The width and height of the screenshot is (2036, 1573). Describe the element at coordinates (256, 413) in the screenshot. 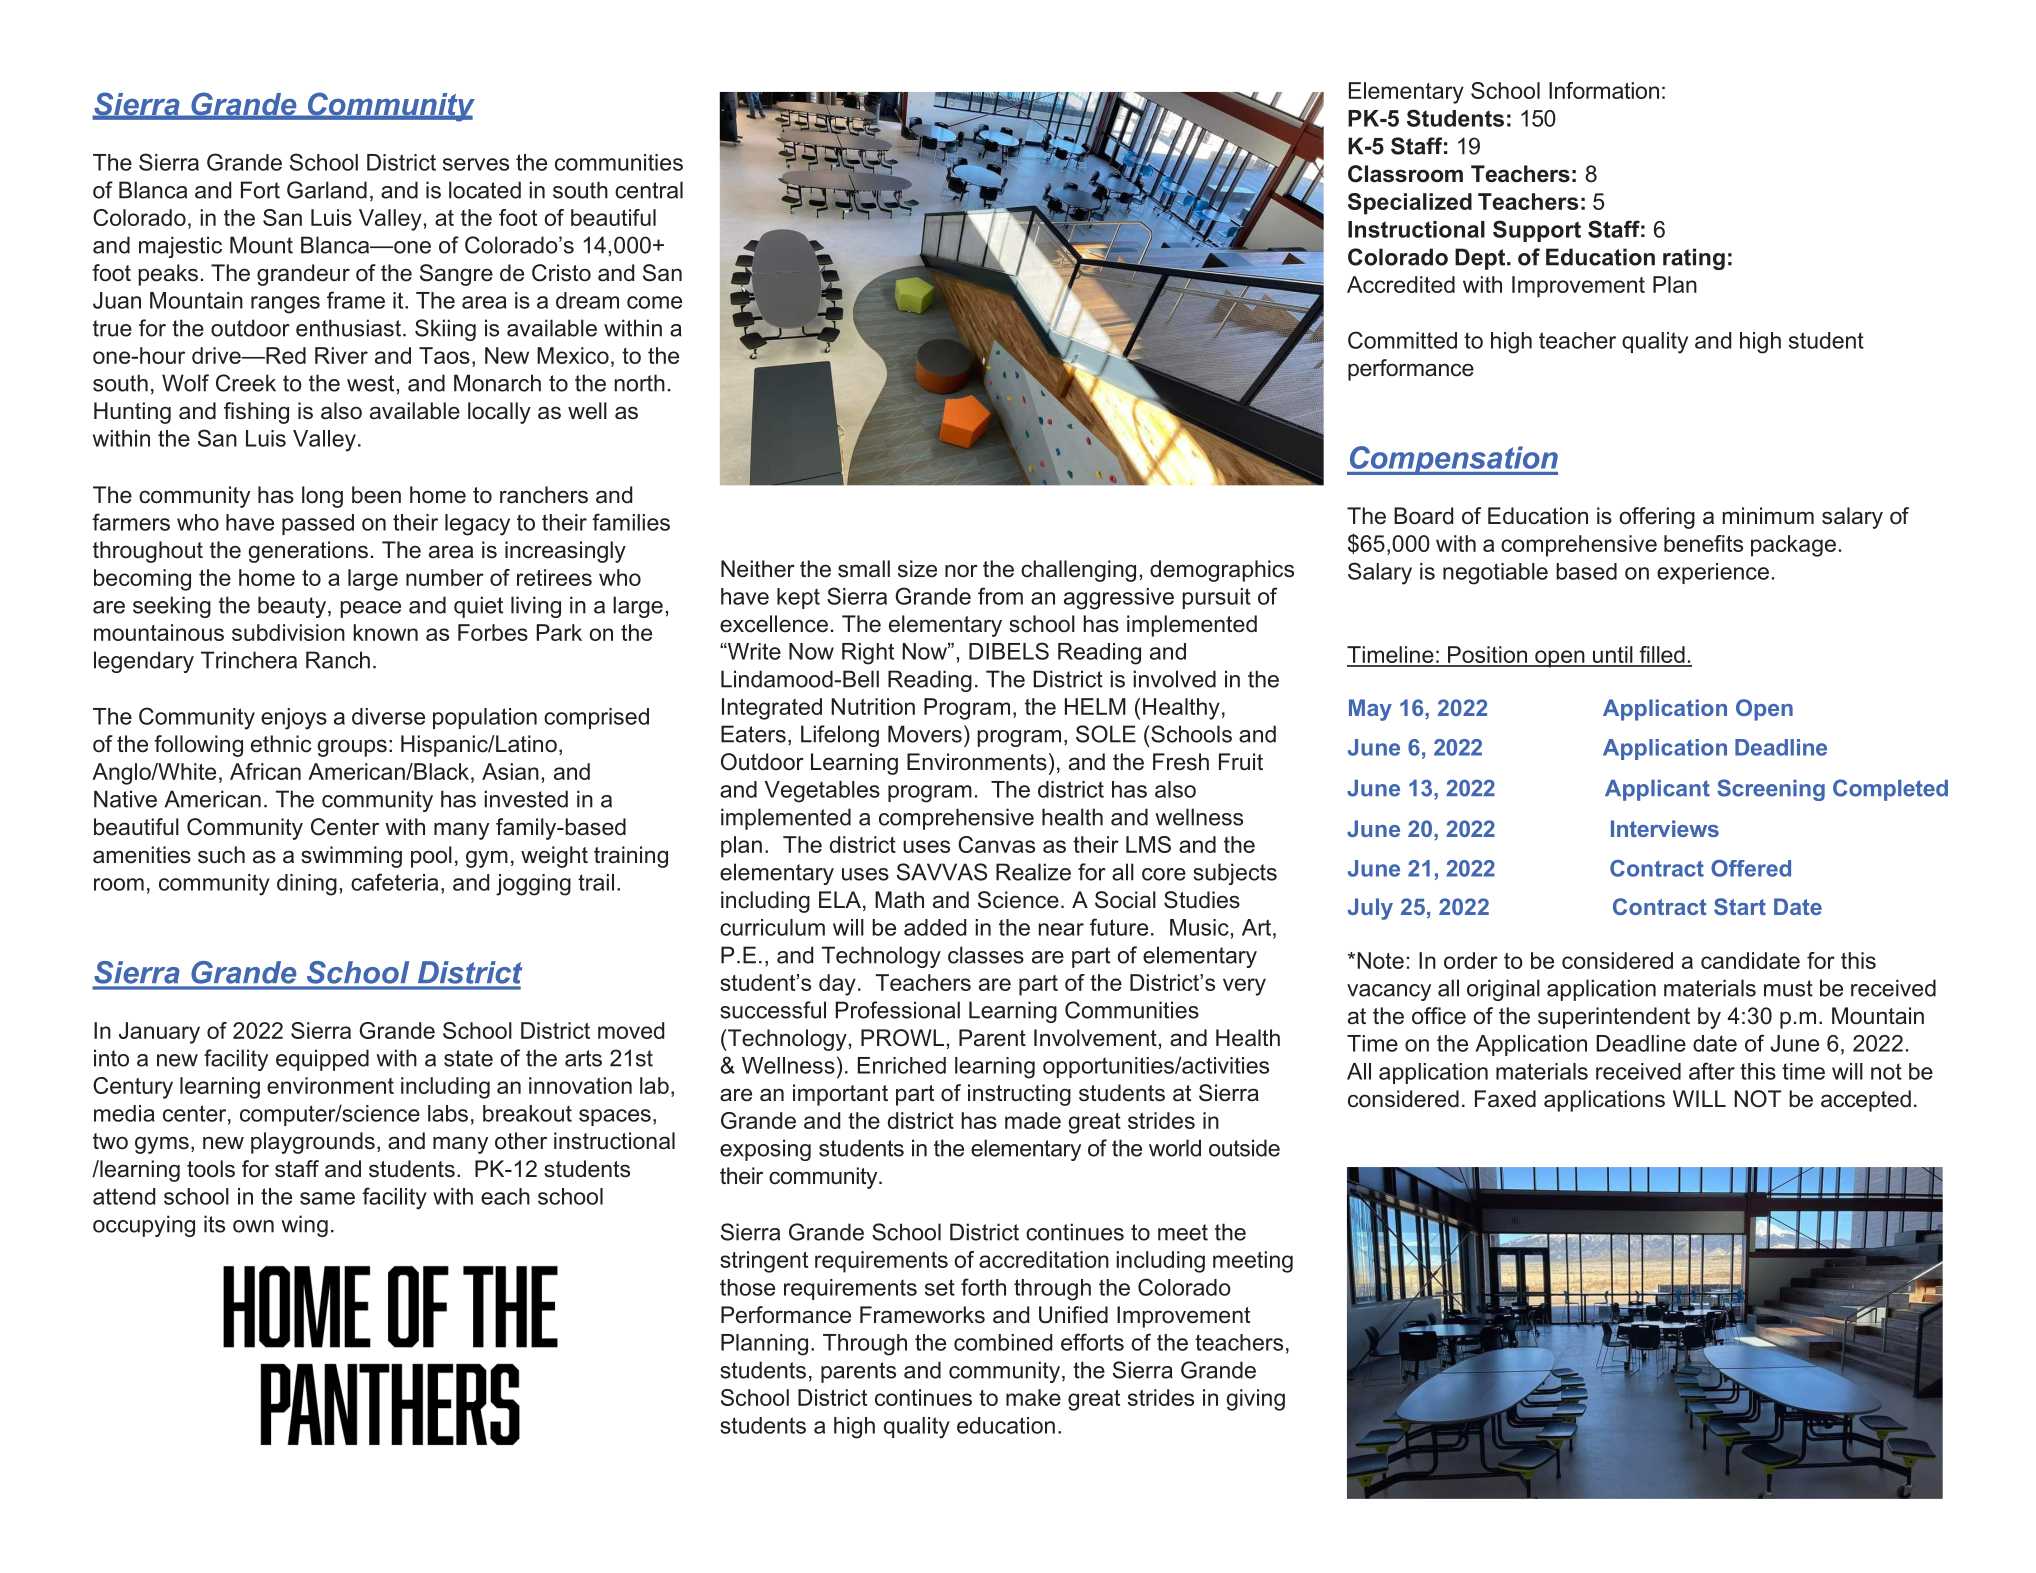

I see `fishing` at that location.
